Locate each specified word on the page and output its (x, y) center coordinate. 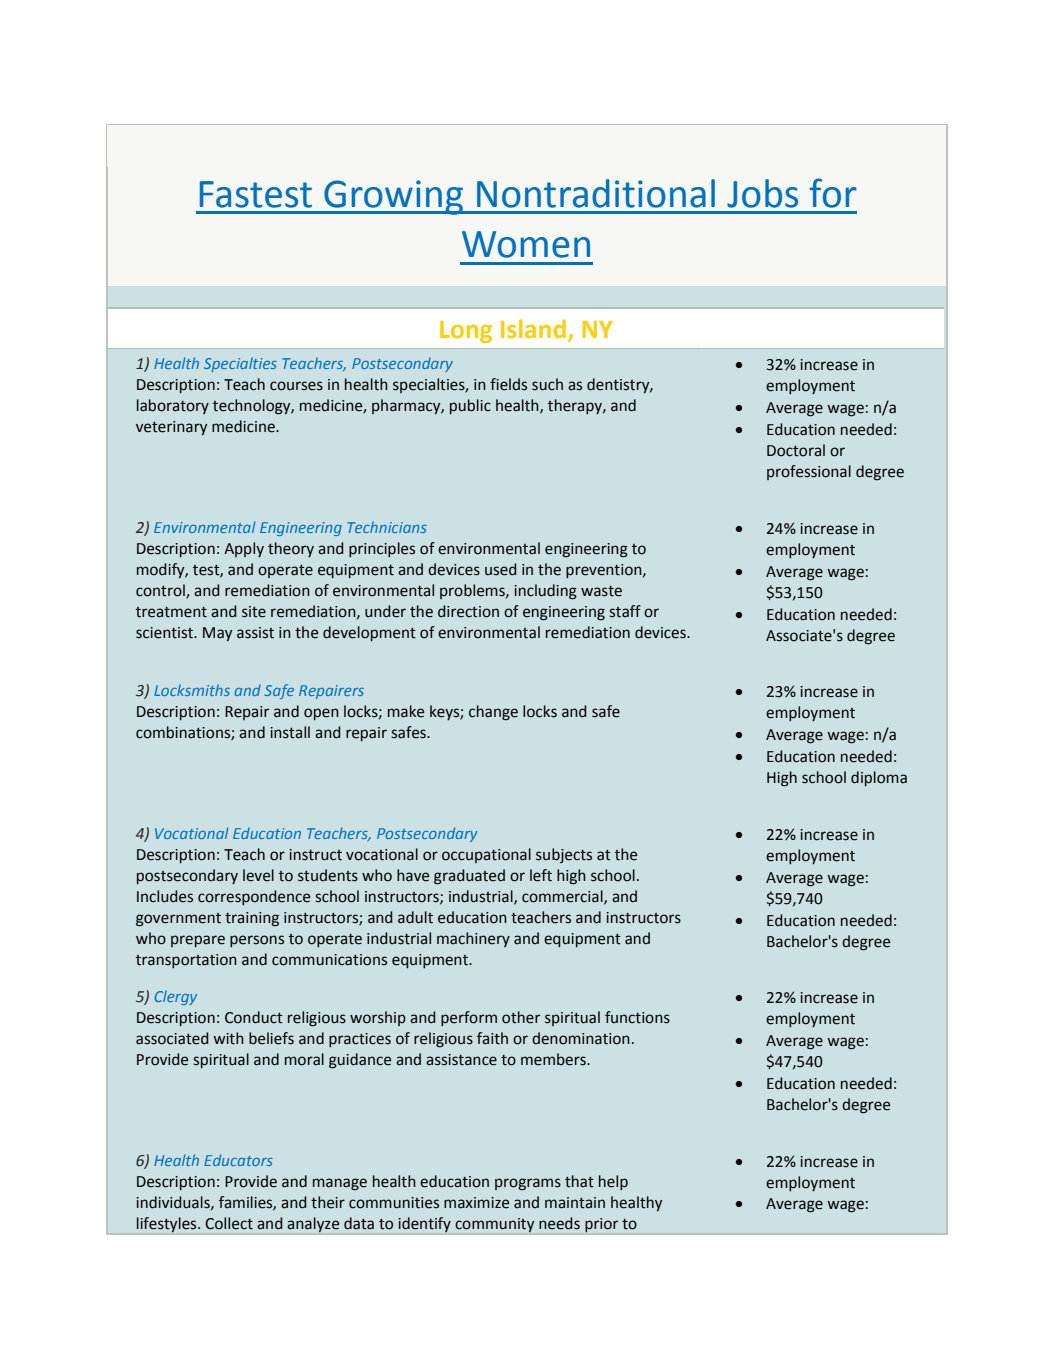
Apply (244, 549)
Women (526, 244)
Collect (229, 1223)
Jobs (762, 193)
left (541, 875)
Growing (394, 197)
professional (809, 472)
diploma (879, 778)
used (501, 569)
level (258, 875)
